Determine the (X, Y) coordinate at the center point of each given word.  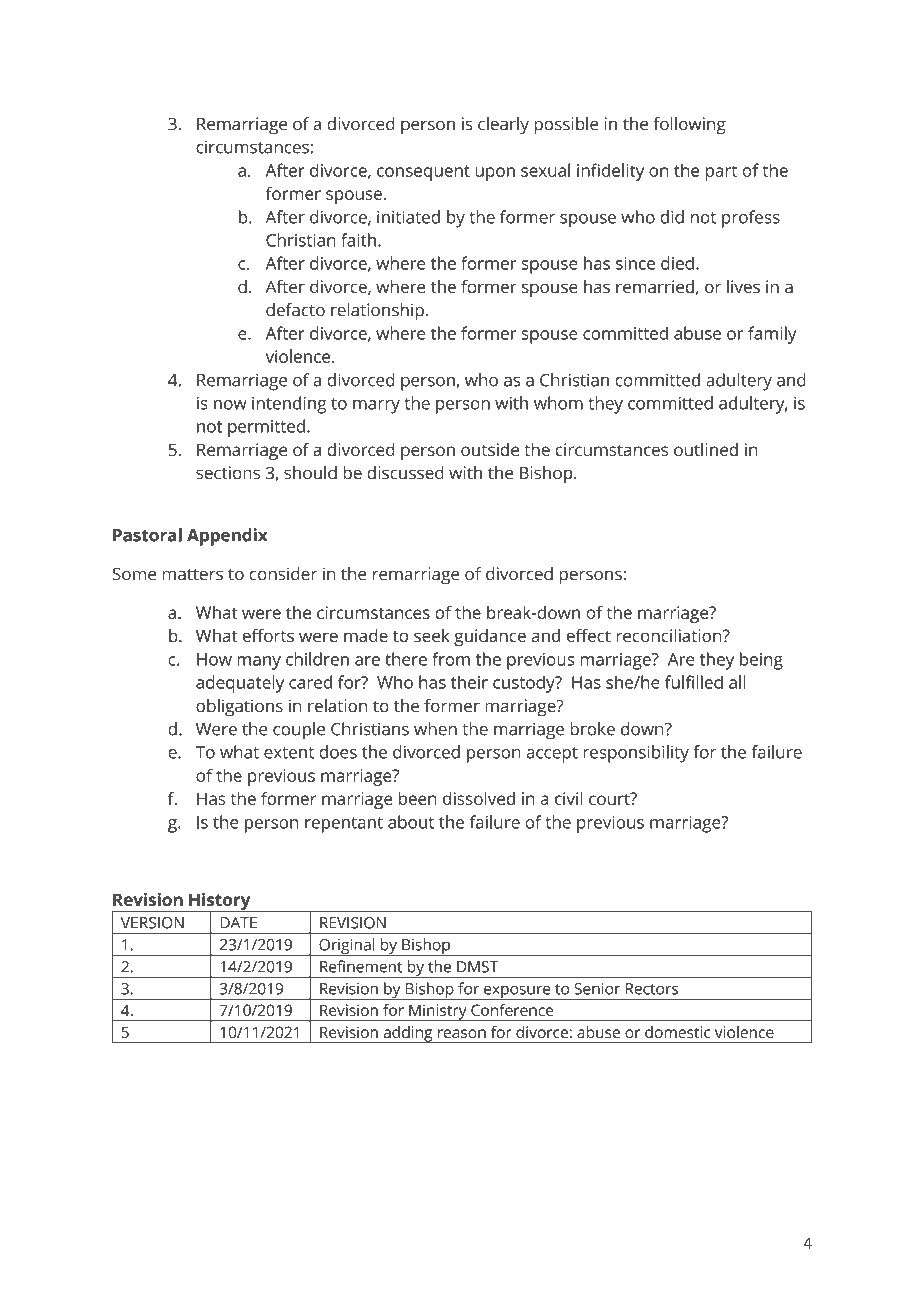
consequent (423, 173)
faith (358, 240)
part (721, 173)
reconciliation (670, 635)
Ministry (438, 1013)
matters (193, 575)
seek (432, 635)
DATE (238, 923)
